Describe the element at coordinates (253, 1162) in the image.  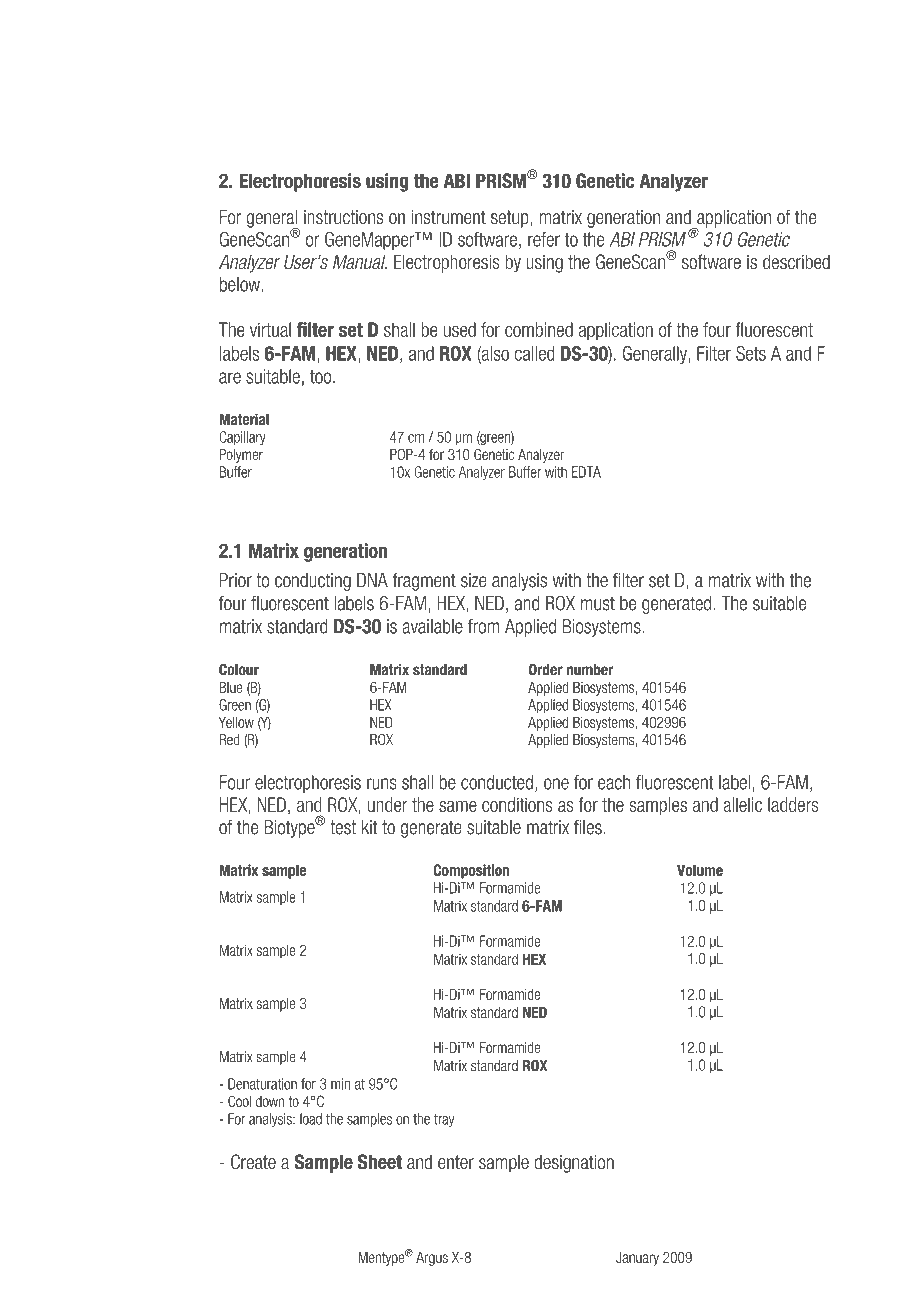
I see `Create` at that location.
